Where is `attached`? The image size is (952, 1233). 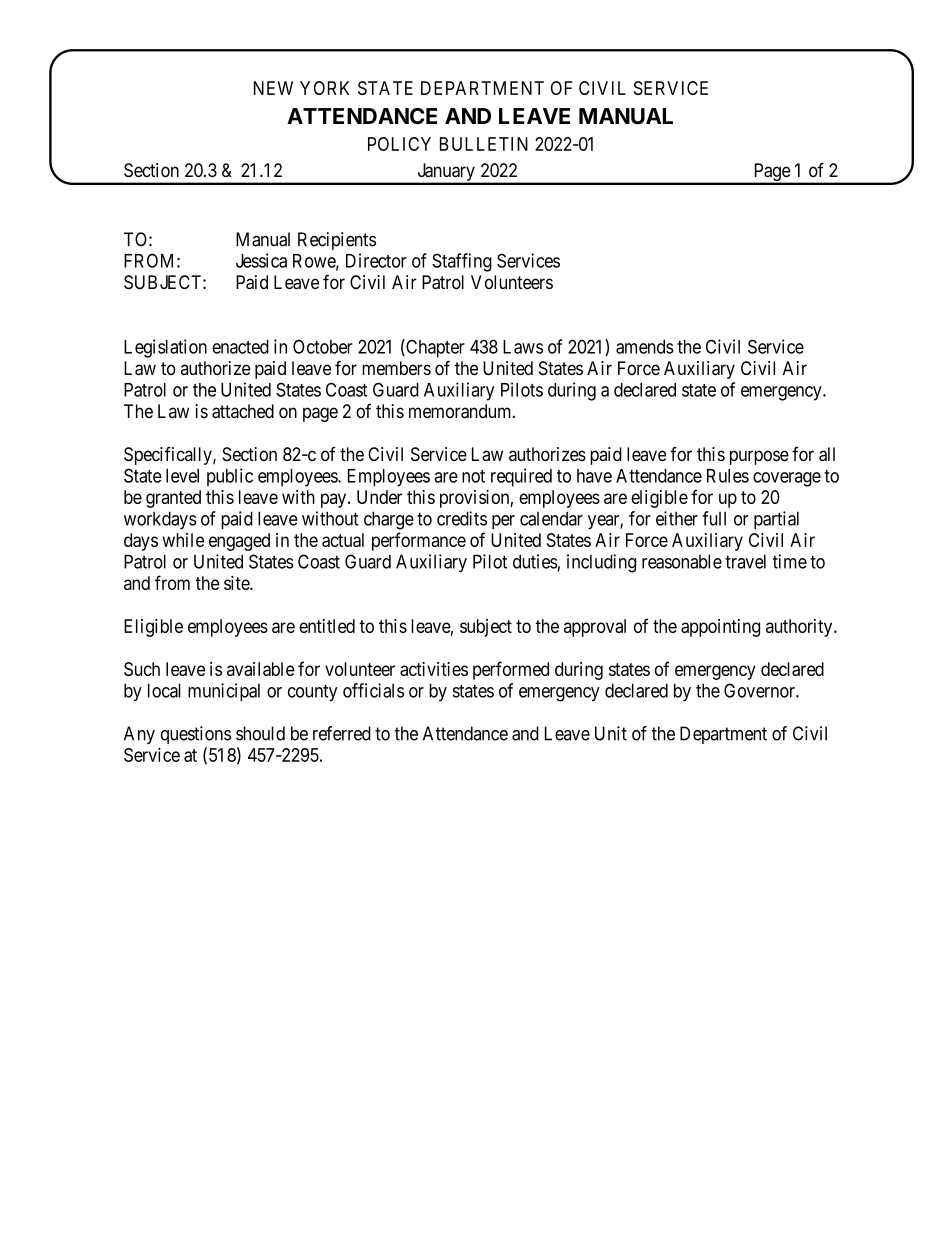 attached is located at coordinates (243, 411).
